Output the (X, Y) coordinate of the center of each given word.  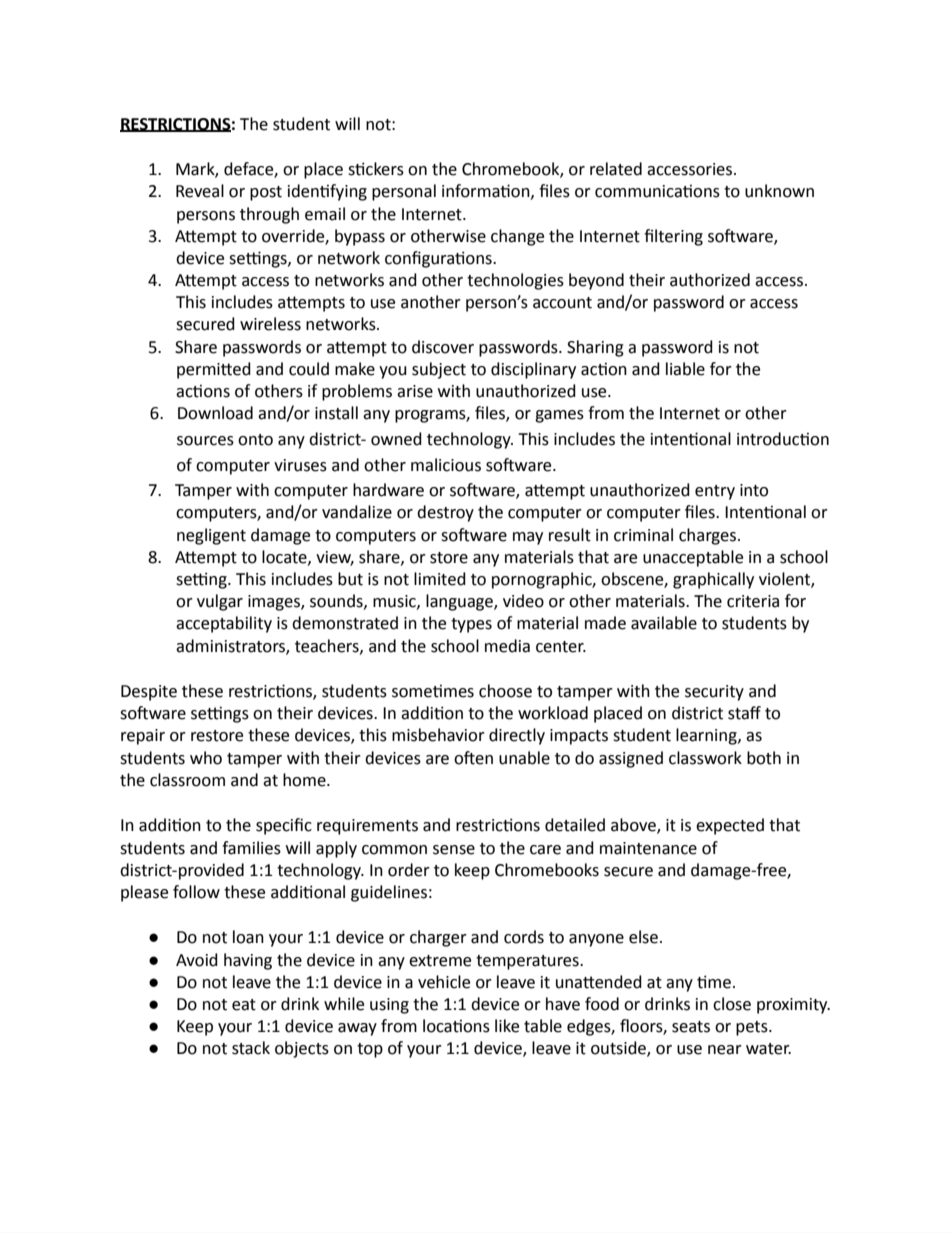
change (517, 237)
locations (456, 1026)
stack (251, 1048)
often (473, 758)
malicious (446, 465)
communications (657, 191)
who (206, 758)
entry (715, 492)
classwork (705, 758)
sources (205, 441)
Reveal (200, 191)
